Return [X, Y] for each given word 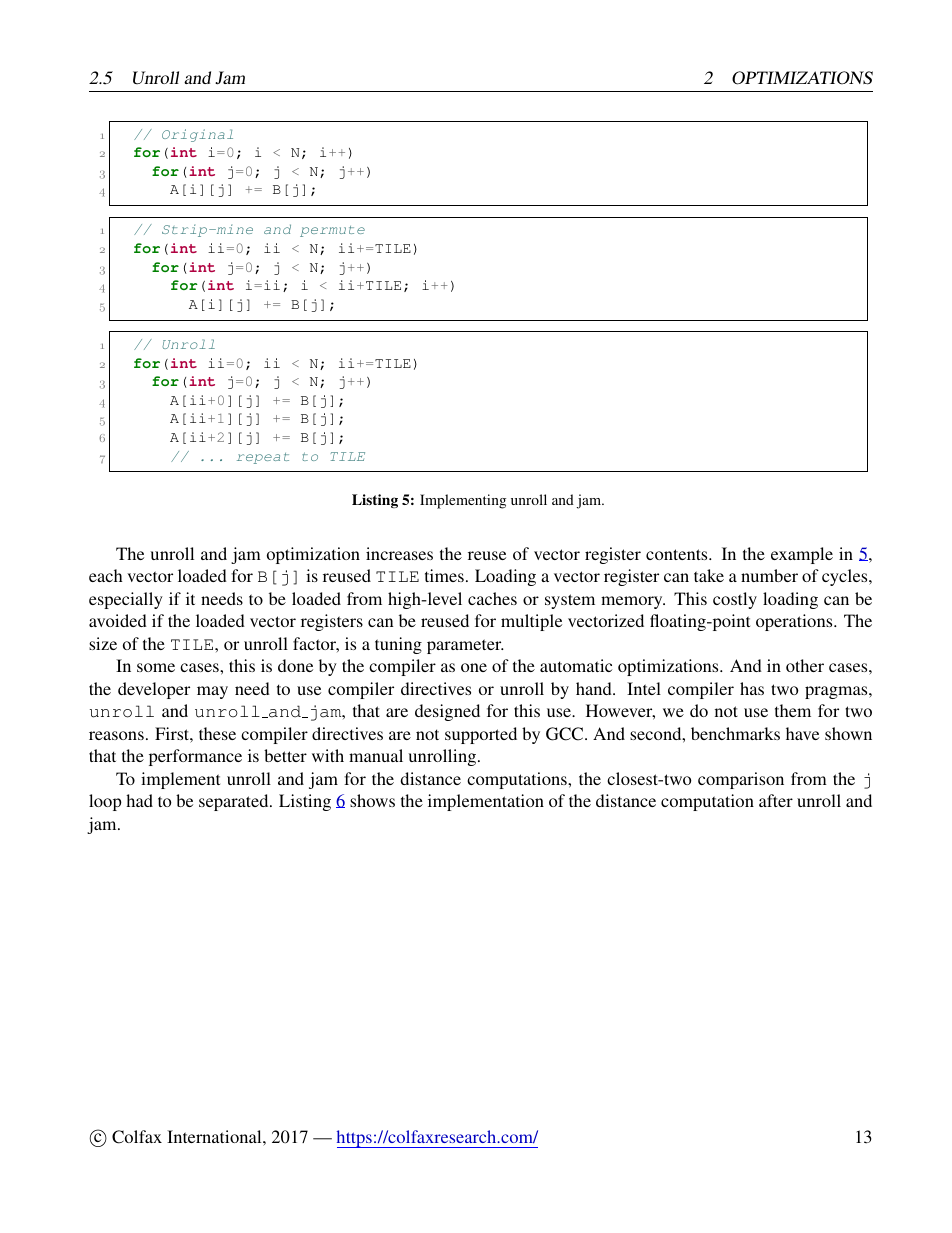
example [802, 555]
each [105, 575]
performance [195, 757]
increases [399, 553]
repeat [263, 458]
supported [481, 735]
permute [332, 231]
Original [197, 135]
